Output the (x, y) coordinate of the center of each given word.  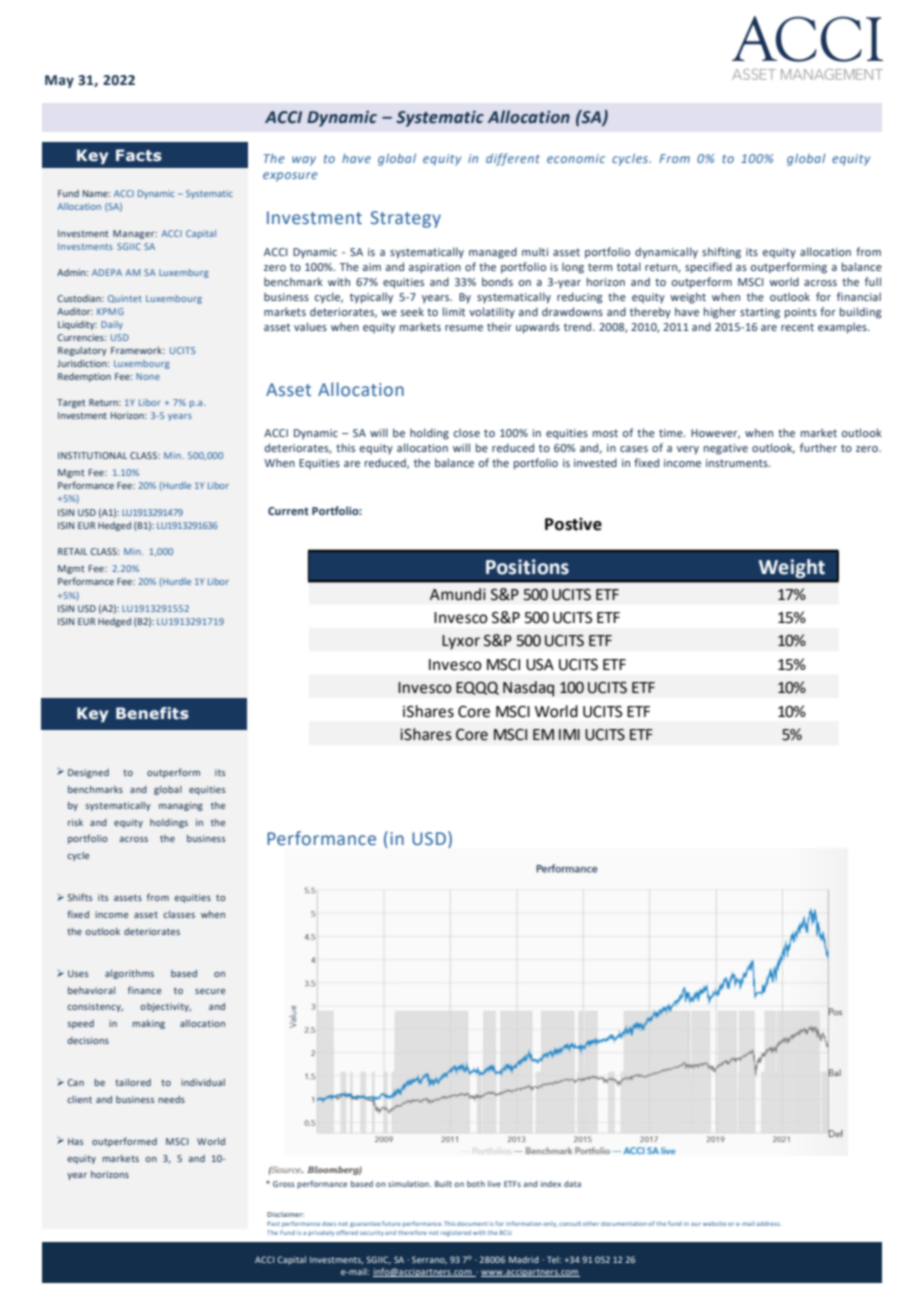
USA (540, 665)
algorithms (129, 974)
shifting (721, 253)
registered (456, 1233)
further (818, 447)
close (467, 432)
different (513, 159)
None (148, 376)
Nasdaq (528, 689)
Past (273, 1223)
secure (210, 991)
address (769, 1224)
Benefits (152, 713)
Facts (139, 155)
